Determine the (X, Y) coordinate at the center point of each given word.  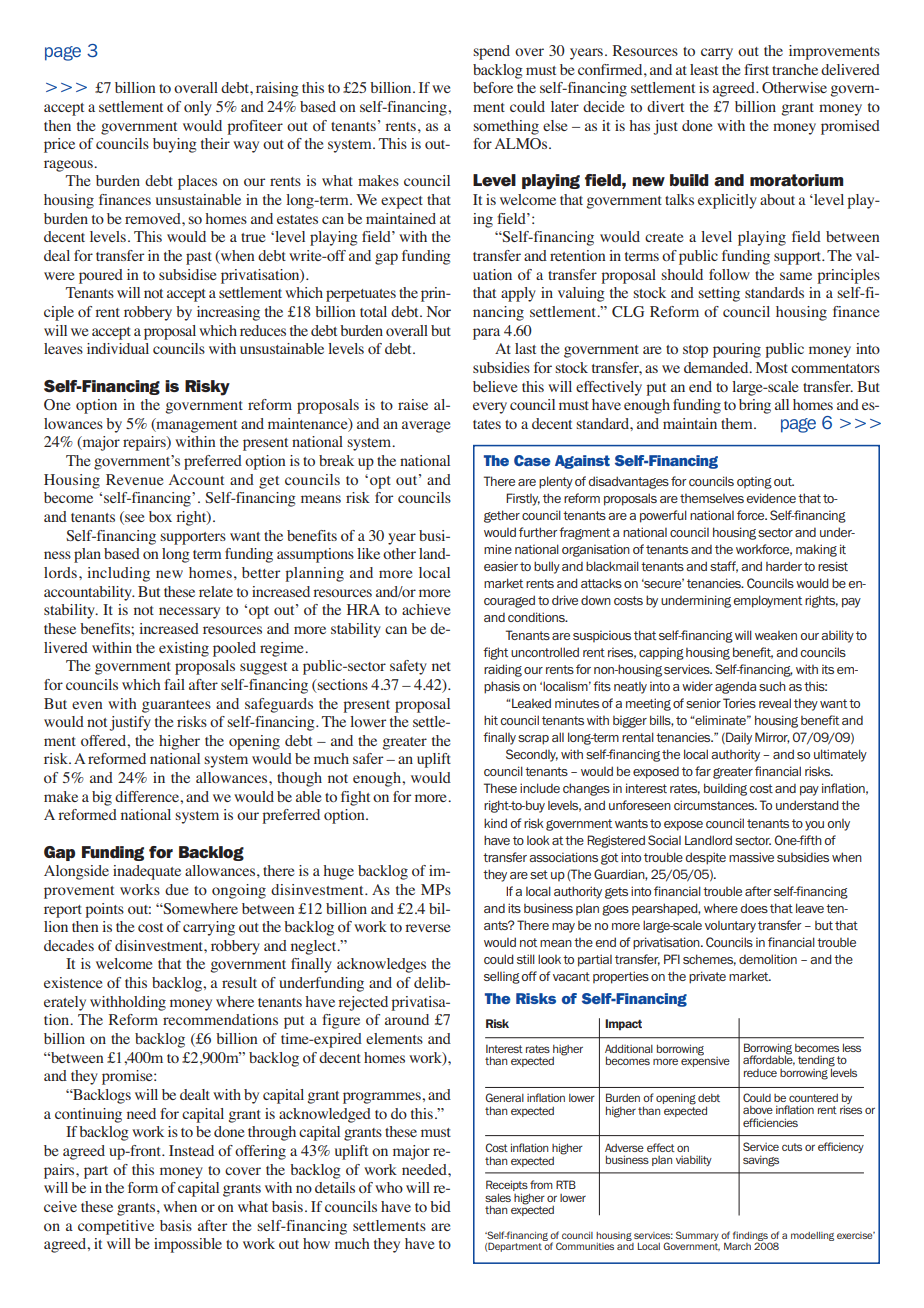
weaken (776, 635)
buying (175, 145)
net (441, 666)
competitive (116, 1227)
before (493, 87)
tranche (795, 69)
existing (184, 649)
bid (440, 1206)
